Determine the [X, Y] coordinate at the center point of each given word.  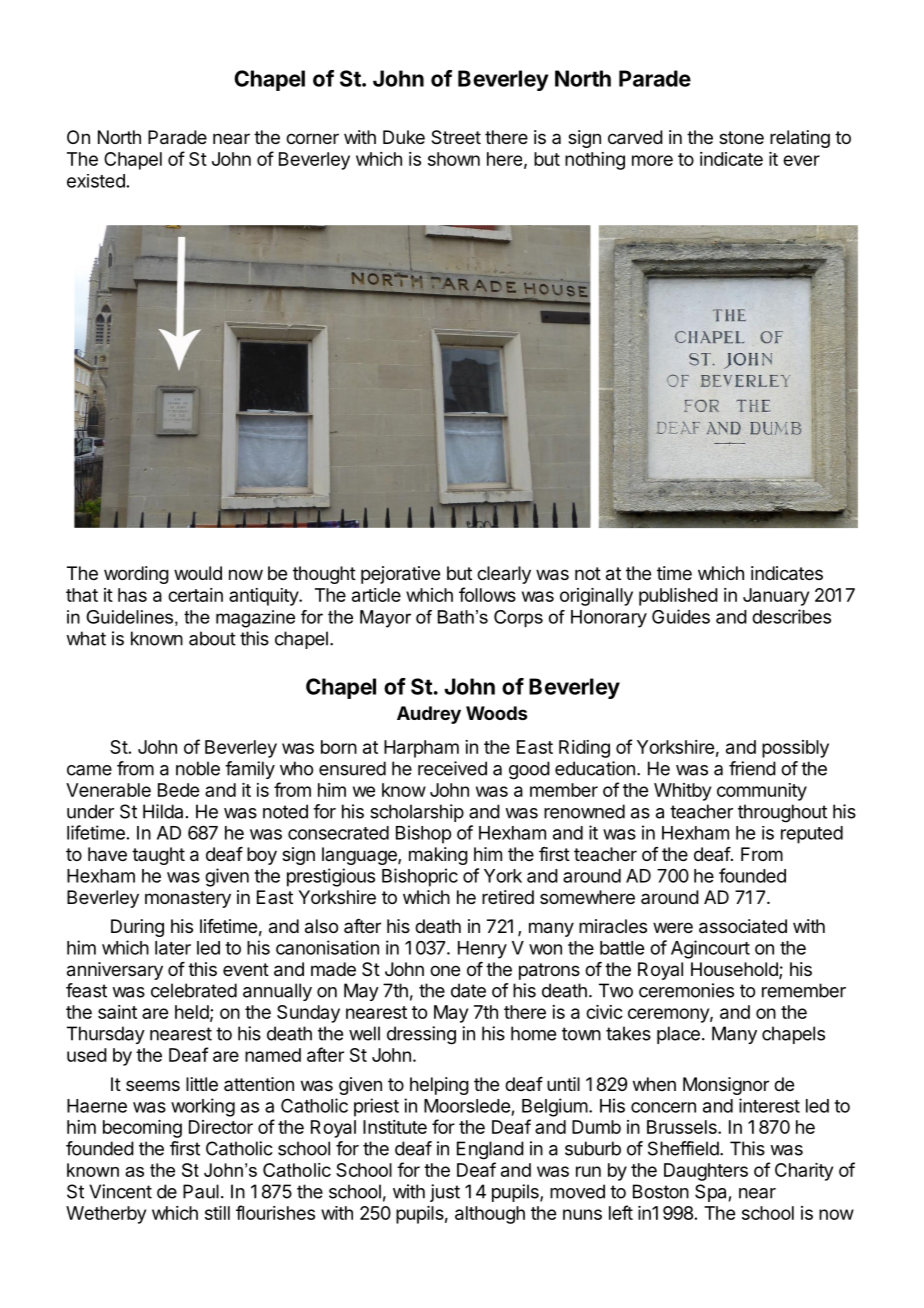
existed [96, 181]
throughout [782, 813]
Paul [201, 1191]
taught [158, 856]
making [438, 856]
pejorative [400, 575]
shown [454, 159]
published [678, 597]
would [198, 573]
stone [741, 137]
